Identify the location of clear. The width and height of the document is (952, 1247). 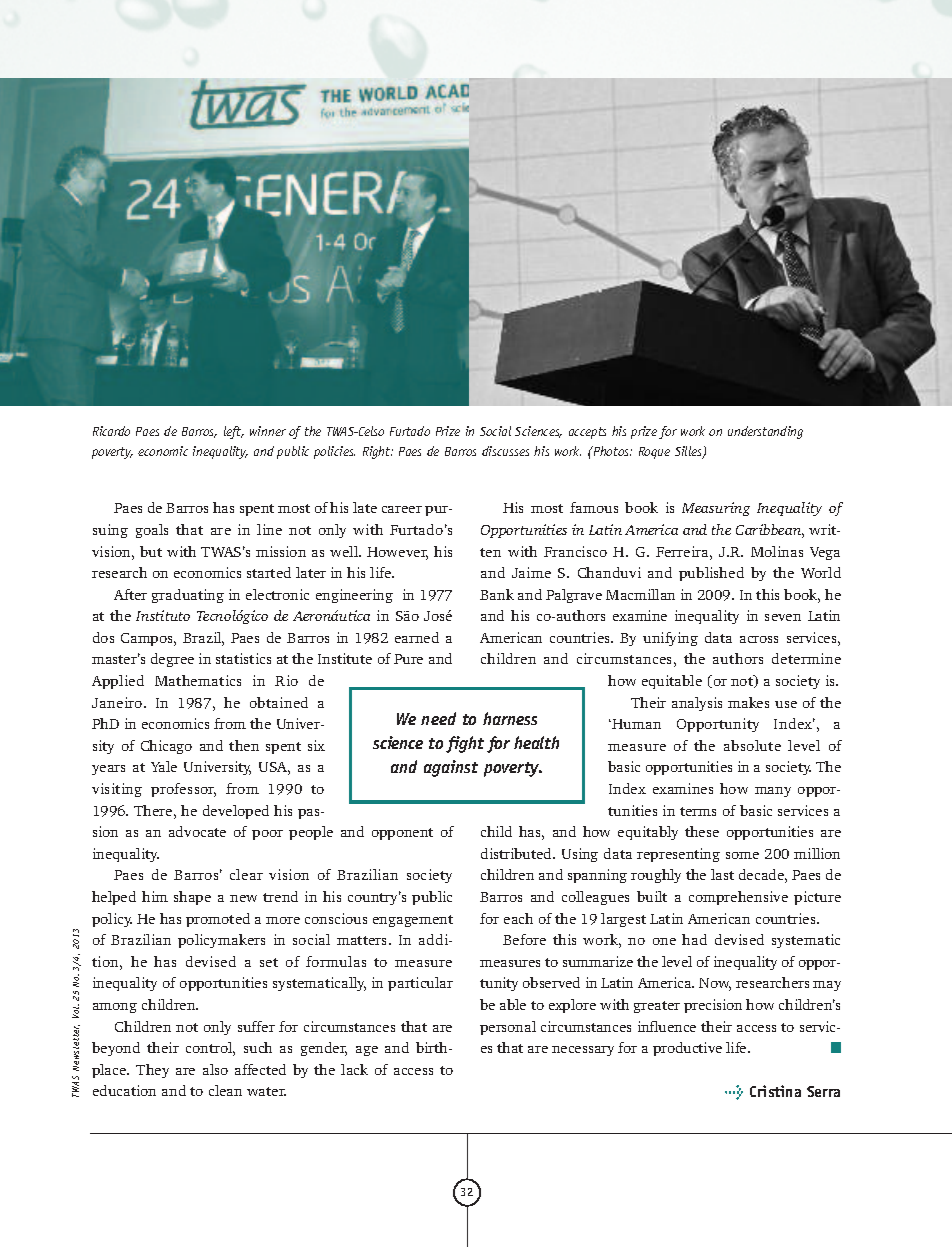
(246, 874).
